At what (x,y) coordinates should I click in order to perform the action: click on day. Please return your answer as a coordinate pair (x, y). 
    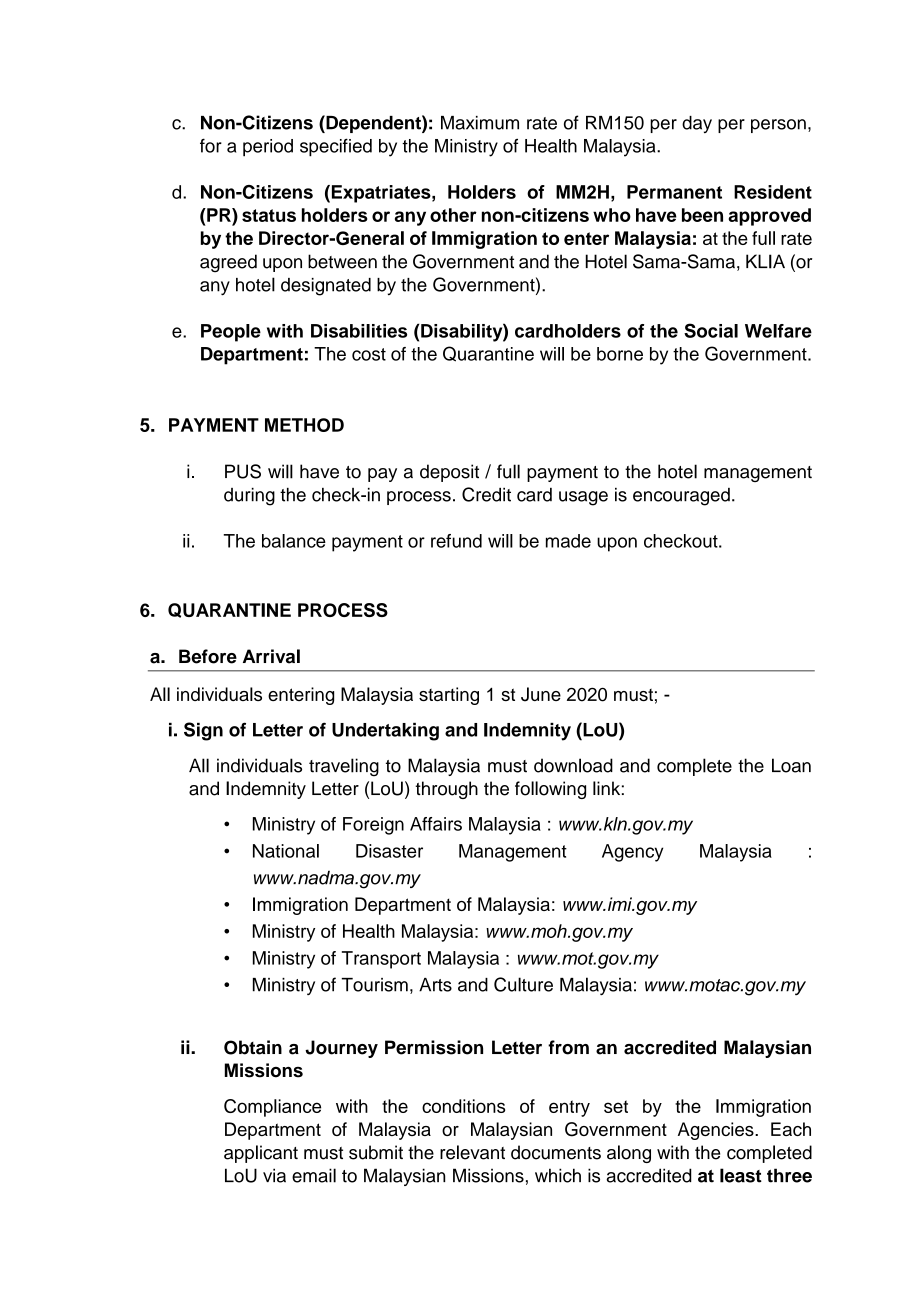
    Looking at the image, I should click on (697, 124).
